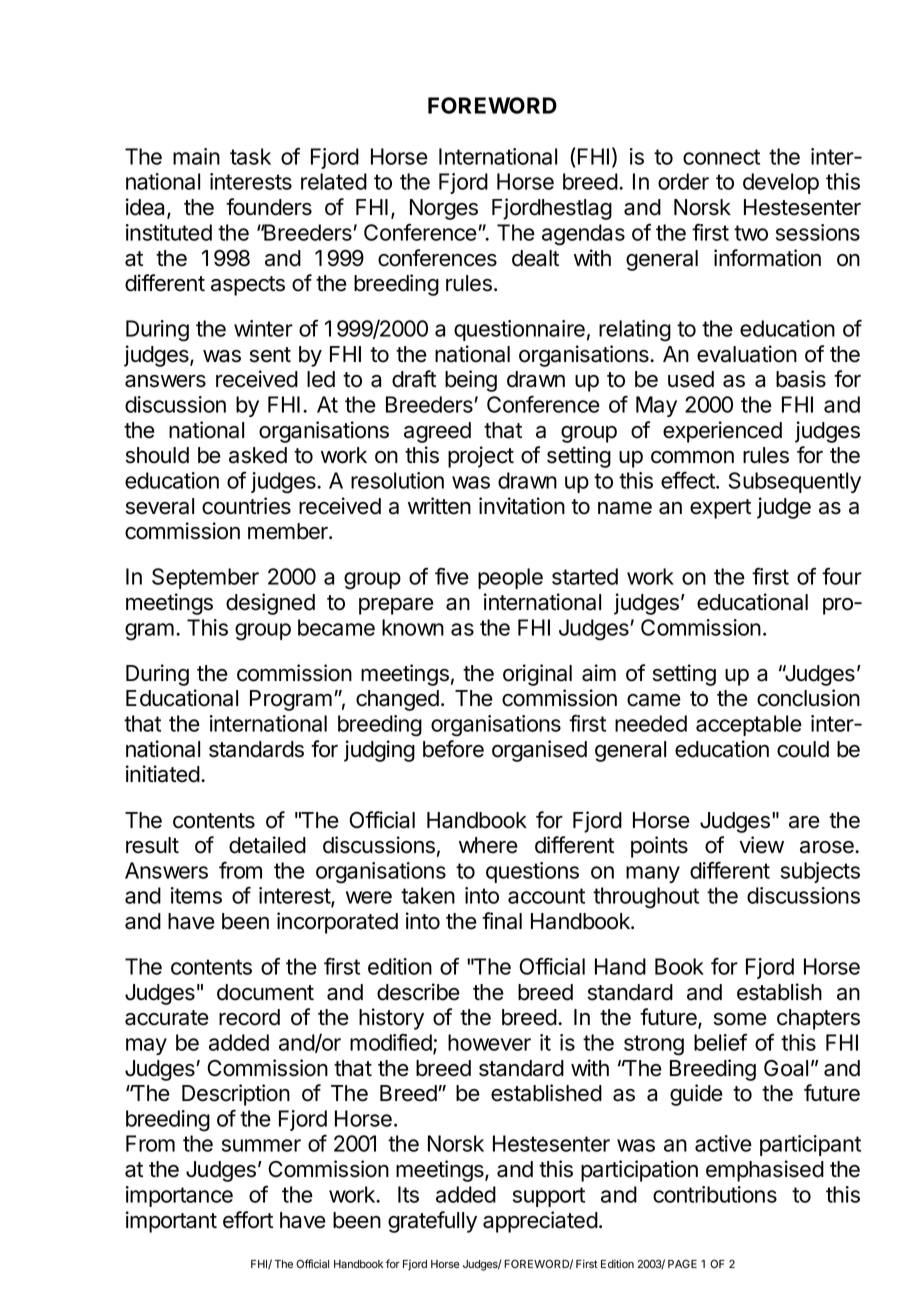 Image resolution: width=924 pixels, height=1310 pixels. What do you see at coordinates (535, 258) in the page?
I see `dealt` at bounding box center [535, 258].
